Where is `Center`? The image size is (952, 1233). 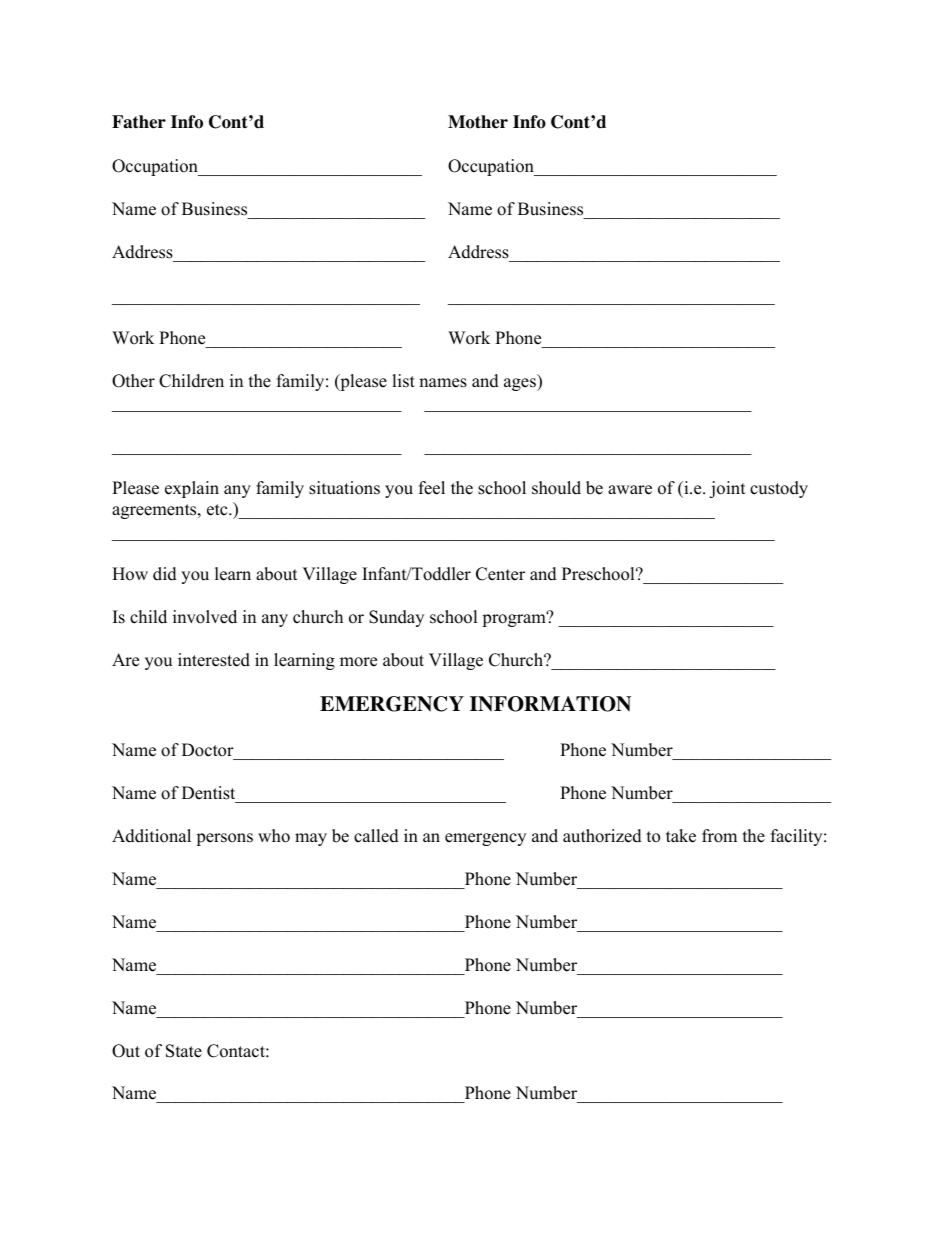 Center is located at coordinates (500, 574).
